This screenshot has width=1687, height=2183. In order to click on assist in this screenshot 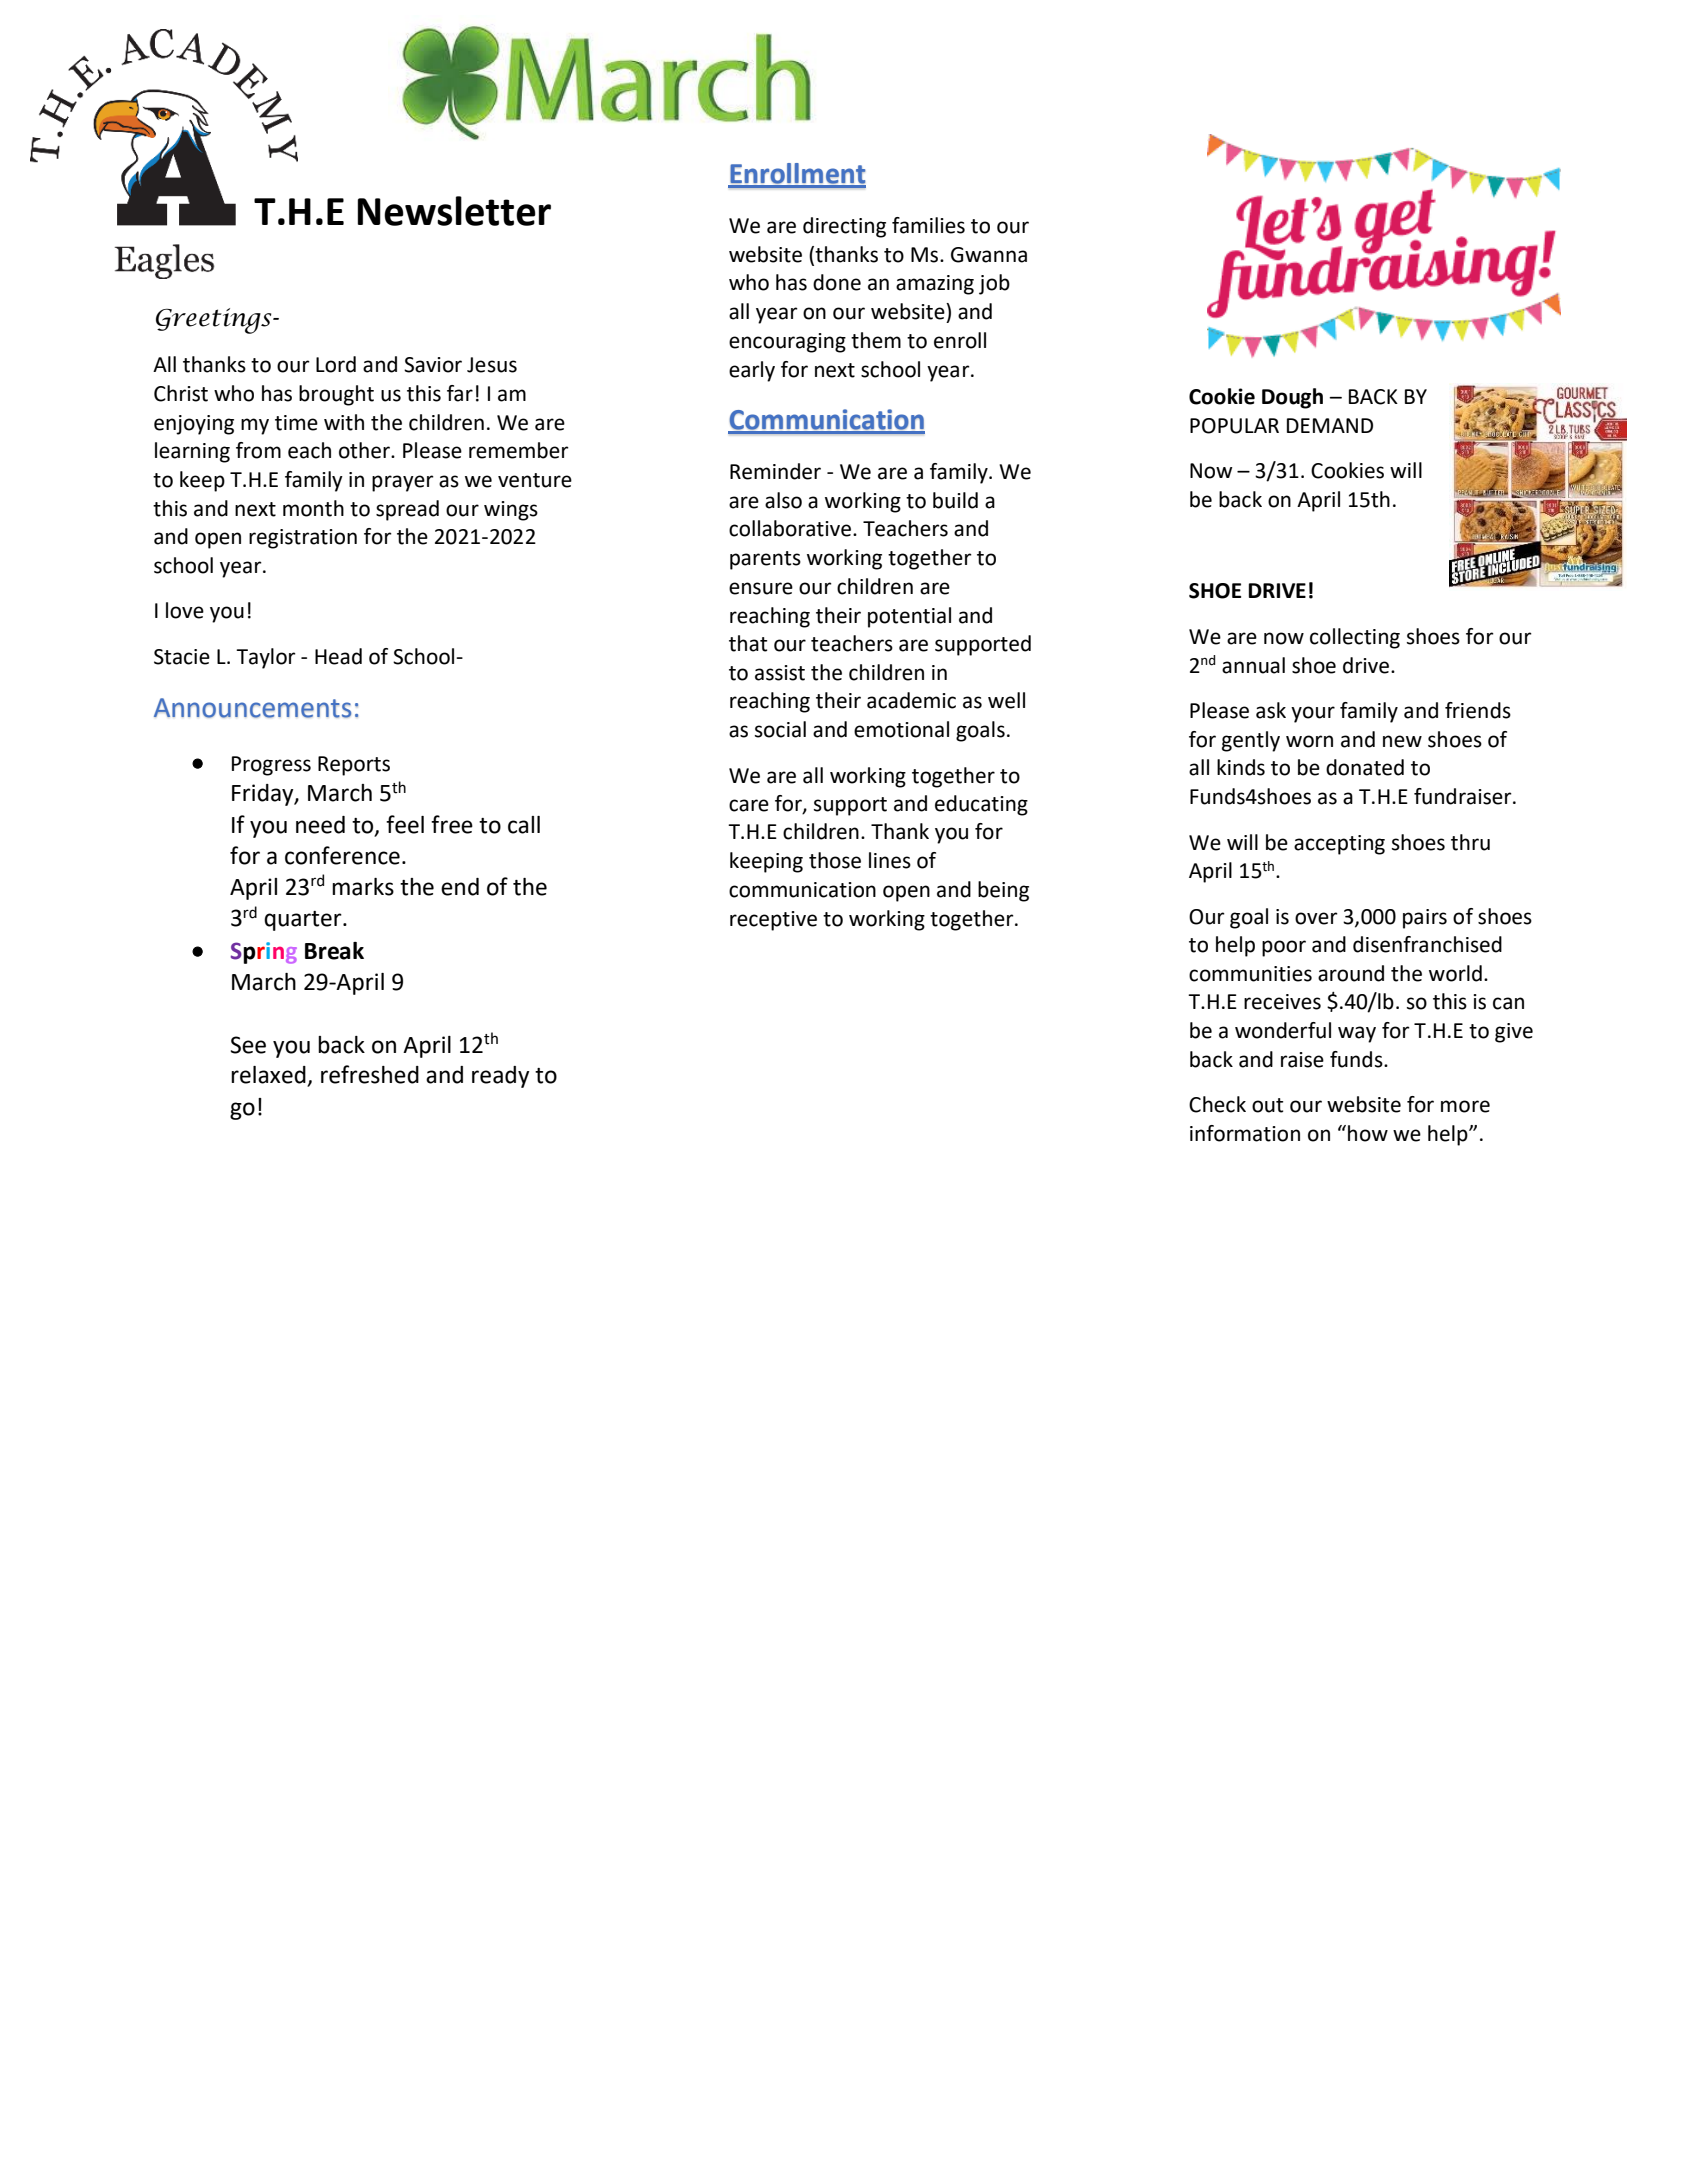, I will do `click(780, 673)`.
